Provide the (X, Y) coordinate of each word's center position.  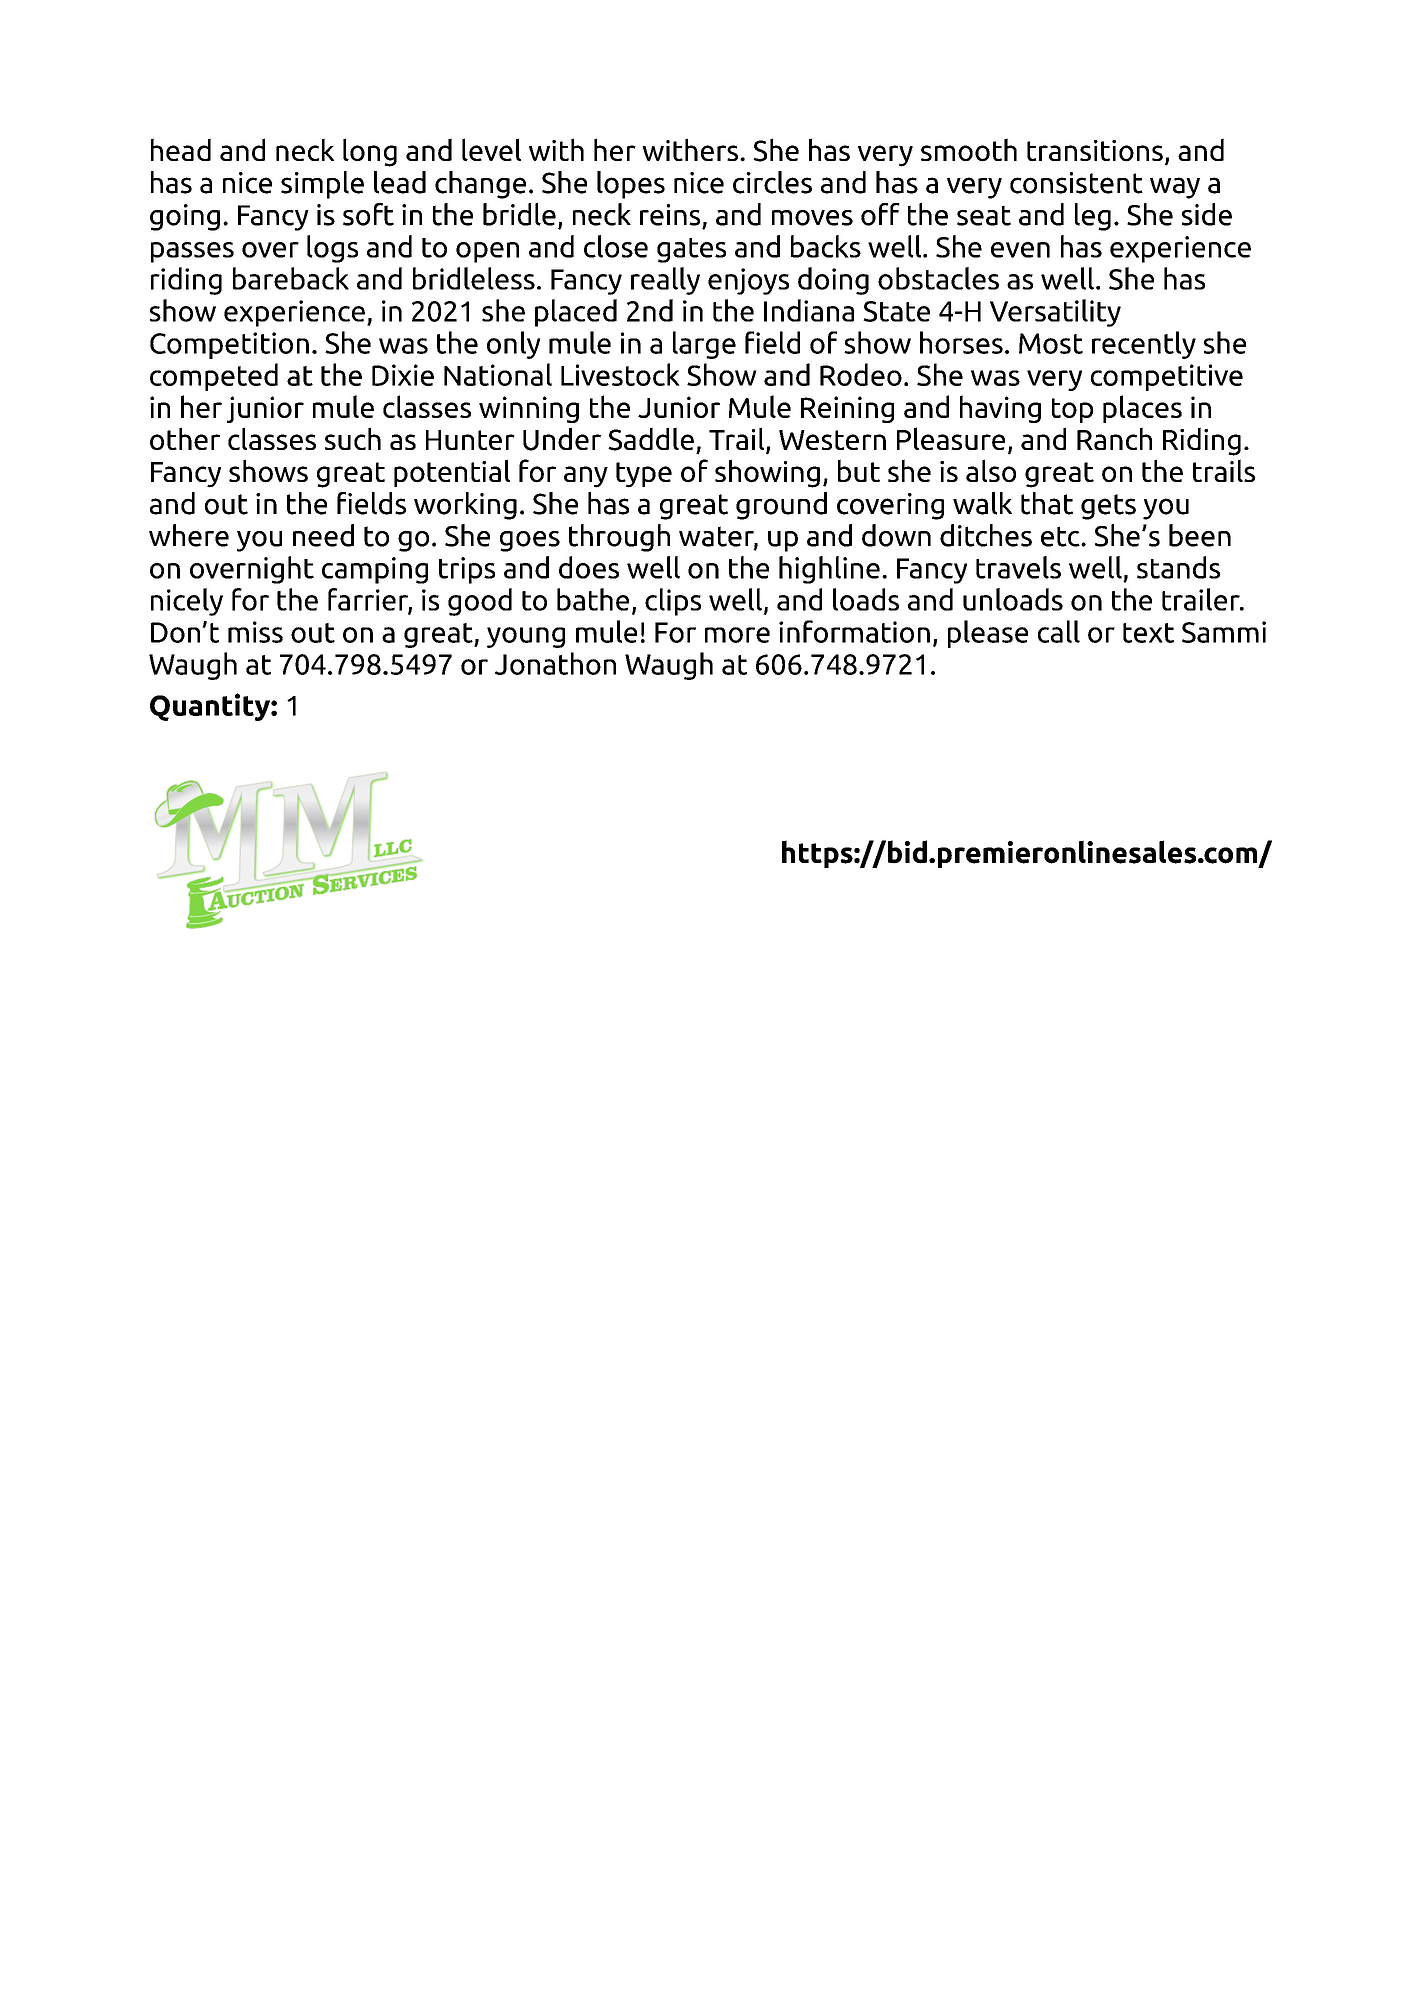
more (737, 635)
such (353, 438)
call (1059, 631)
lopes (631, 185)
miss (255, 632)
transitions (1095, 151)
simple (322, 185)
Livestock (620, 374)
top (1072, 410)
